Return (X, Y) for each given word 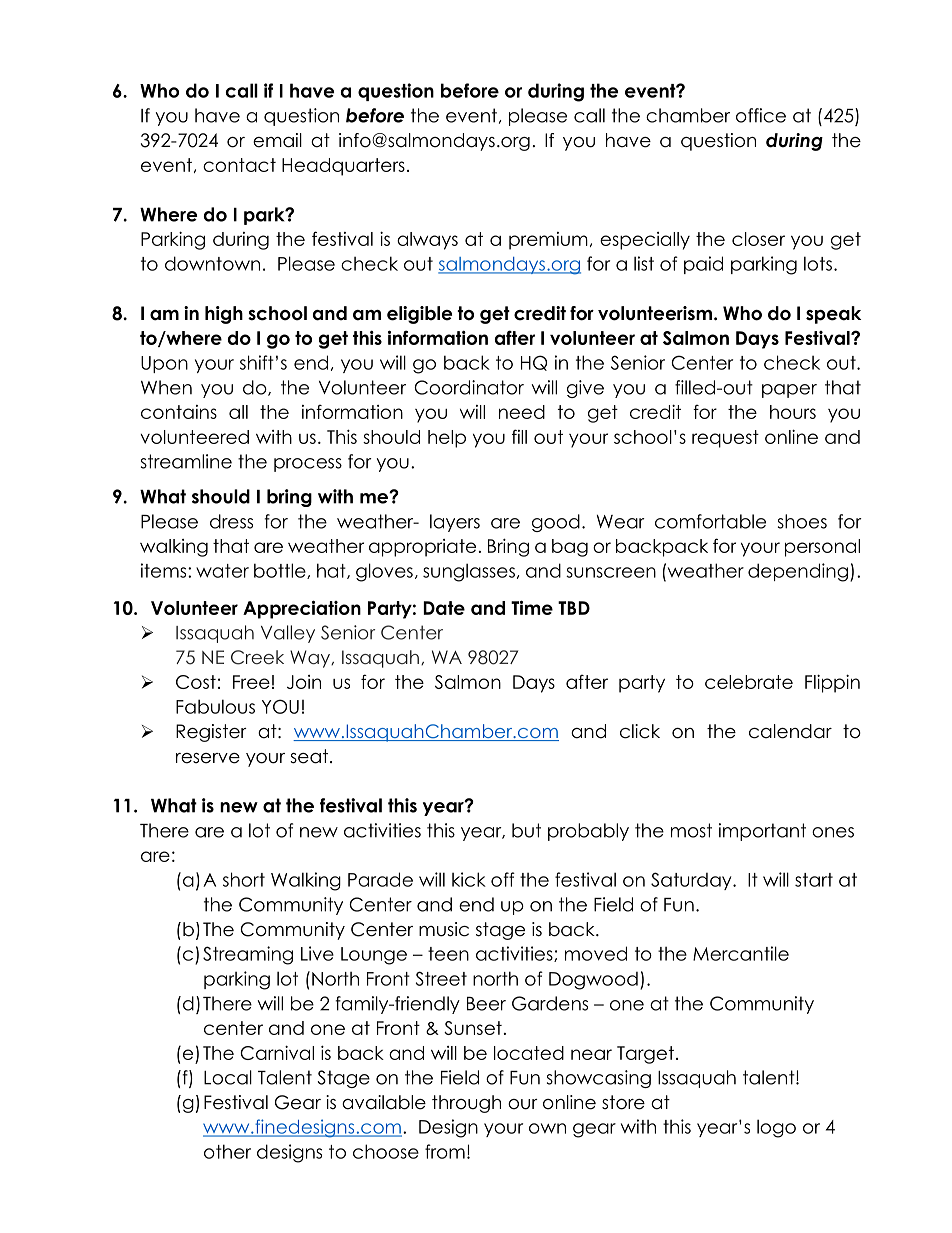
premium (548, 241)
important (762, 832)
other (227, 1151)
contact (239, 165)
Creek (257, 657)
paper (789, 391)
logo (776, 1128)
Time (532, 607)
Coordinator (469, 387)
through (466, 1104)
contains (179, 412)
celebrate (749, 682)
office (761, 115)
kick (469, 879)
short (244, 879)
